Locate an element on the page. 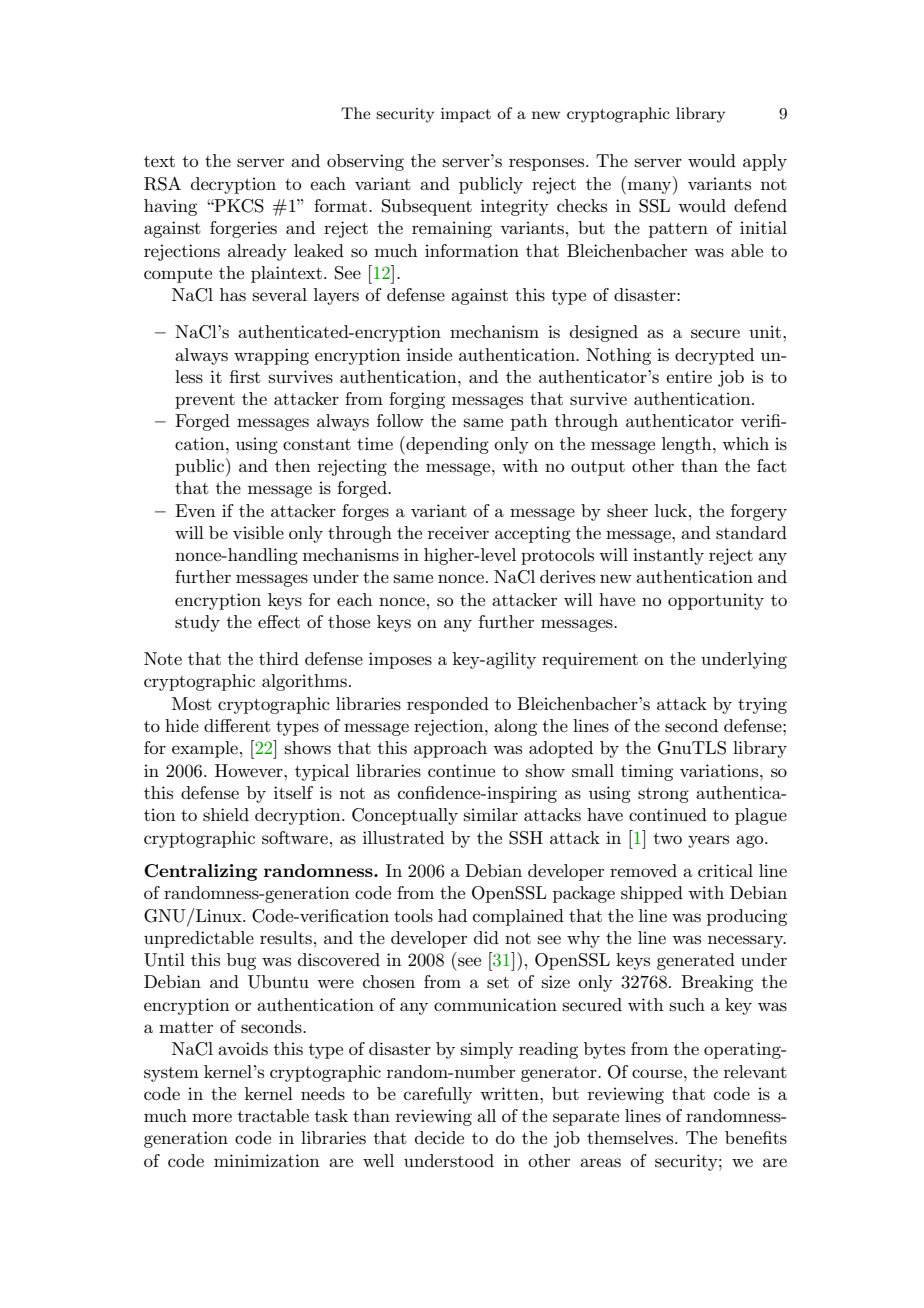  many is located at coordinates (651, 188).
